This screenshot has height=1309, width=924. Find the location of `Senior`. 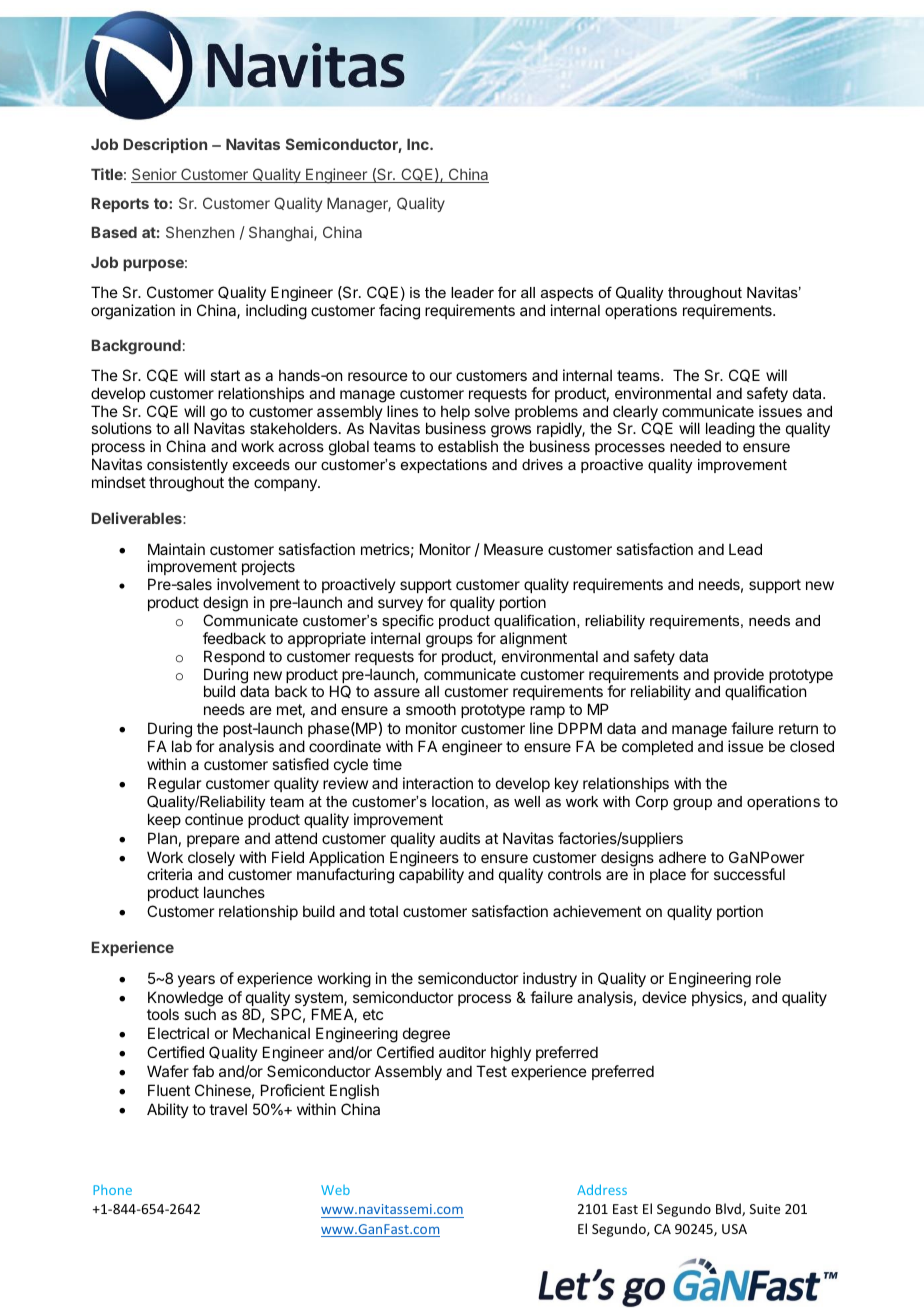

Senior is located at coordinates (155, 175).
